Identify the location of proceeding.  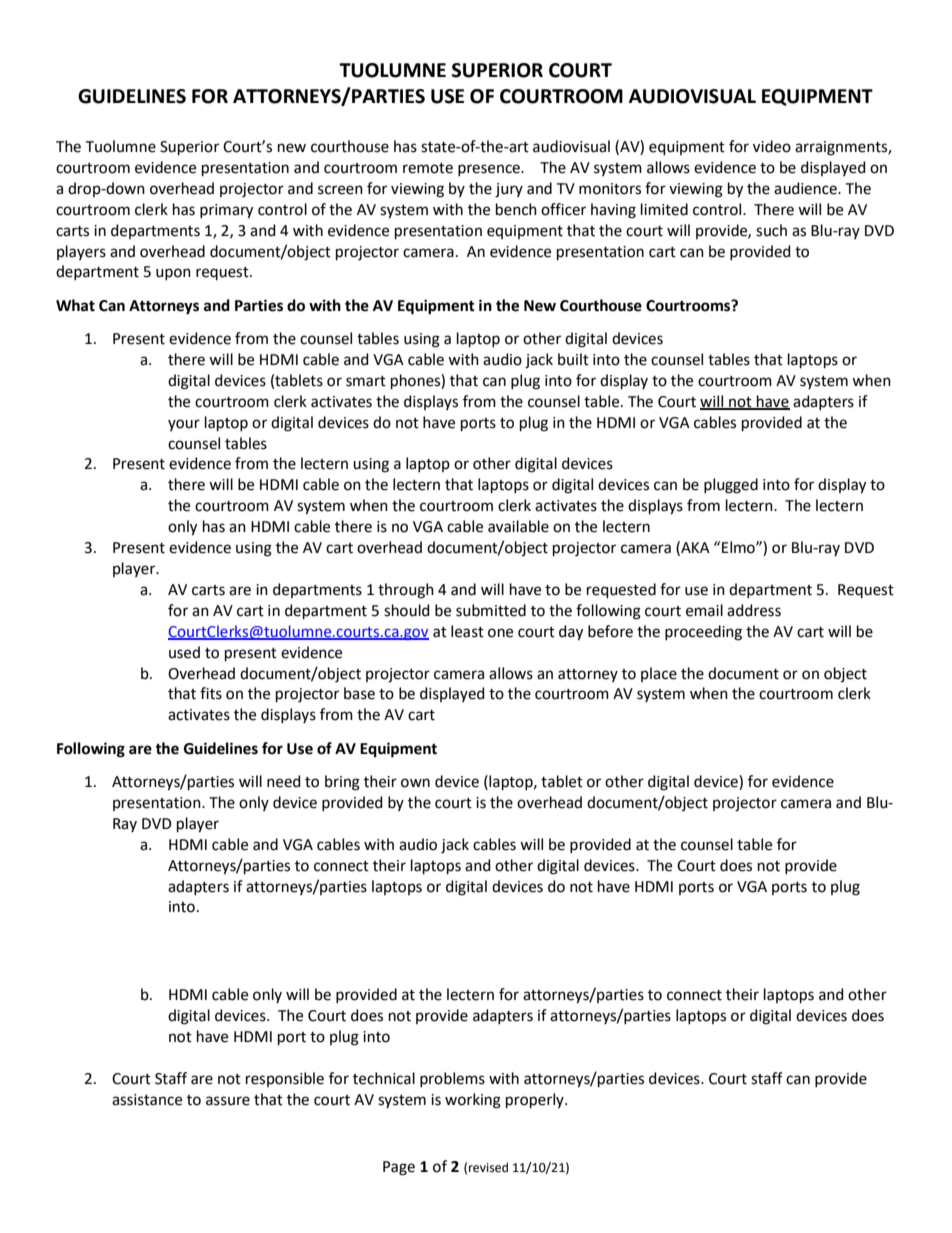
(703, 633).
